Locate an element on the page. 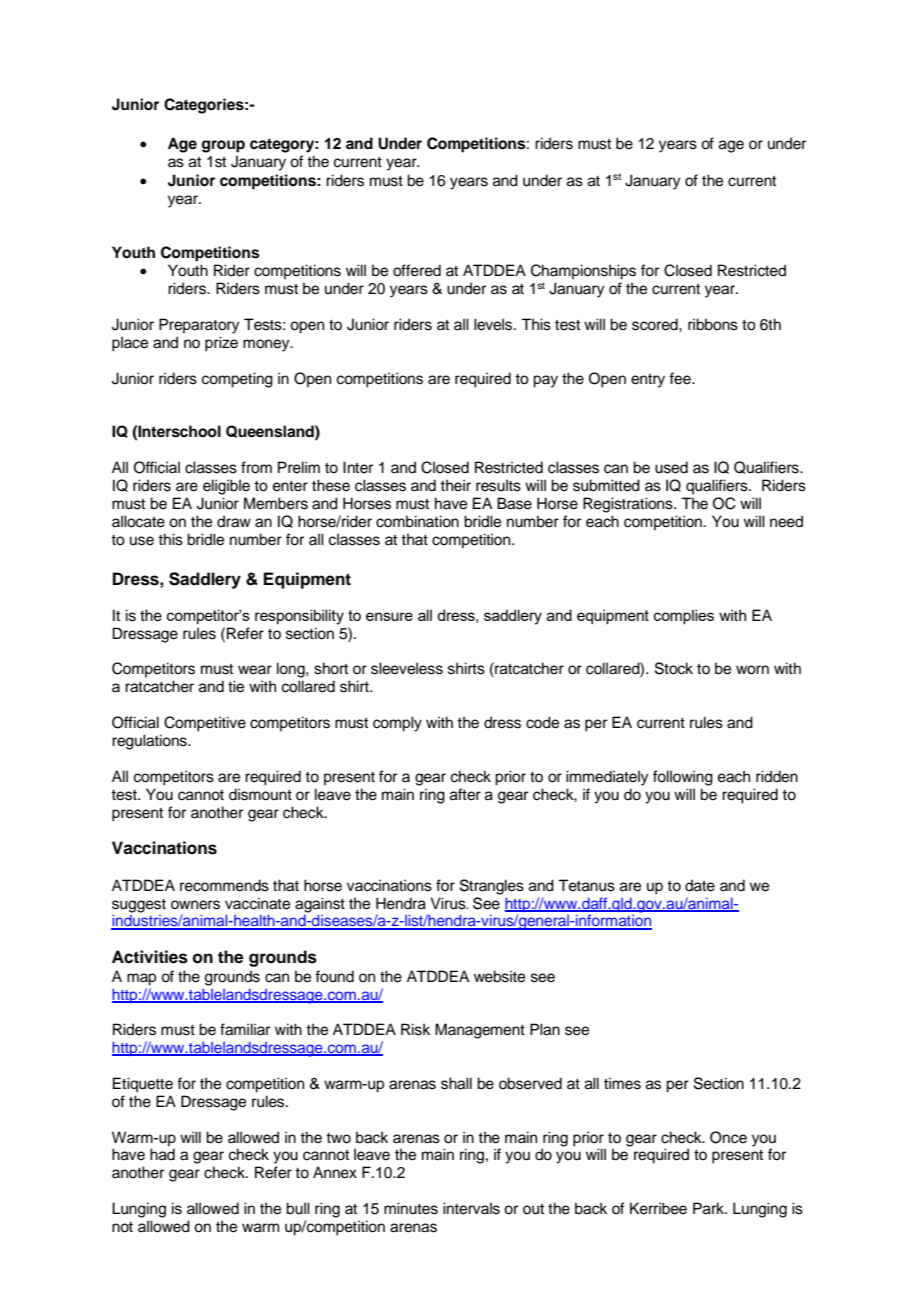  wear is located at coordinates (255, 670).
